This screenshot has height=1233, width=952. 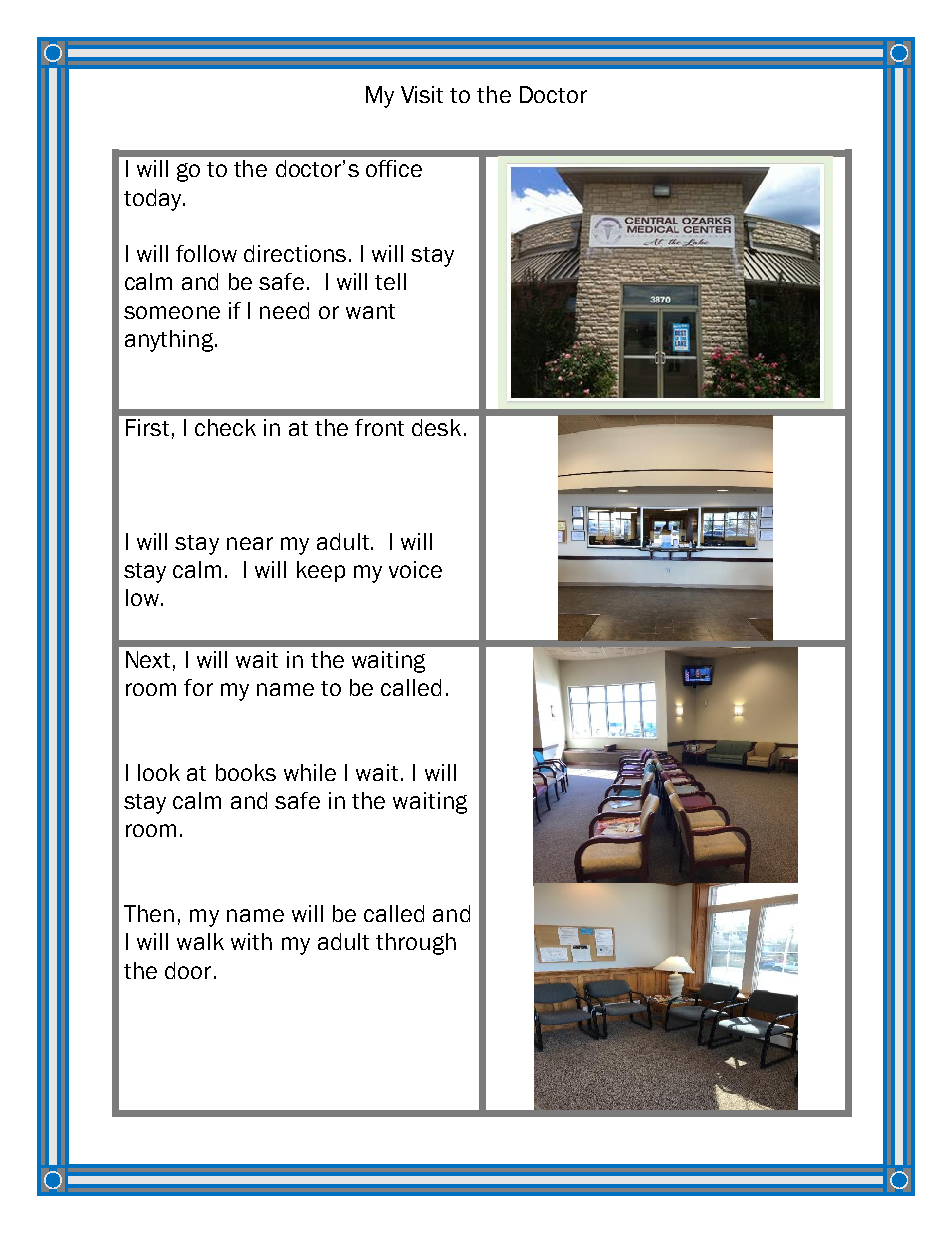 What do you see at coordinates (422, 94) in the screenshot?
I see `Visit` at bounding box center [422, 94].
